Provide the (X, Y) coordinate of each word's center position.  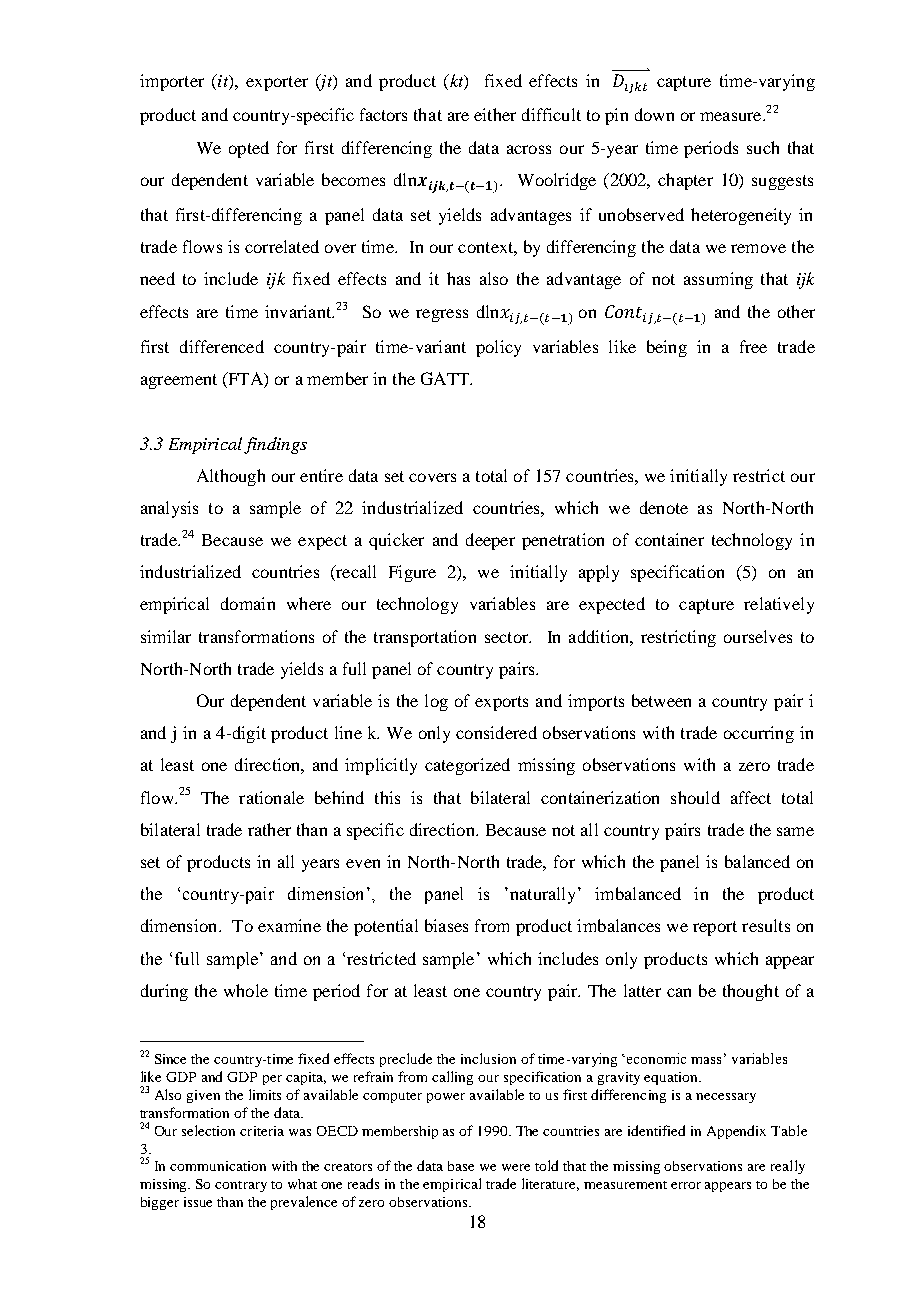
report (715, 928)
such (763, 147)
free (753, 346)
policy (498, 348)
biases (446, 925)
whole (246, 990)
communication (218, 1166)
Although (231, 477)
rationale (271, 797)
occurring (759, 734)
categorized (467, 766)
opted (249, 149)
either (495, 114)
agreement (179, 381)
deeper (490, 541)
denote (664, 507)
